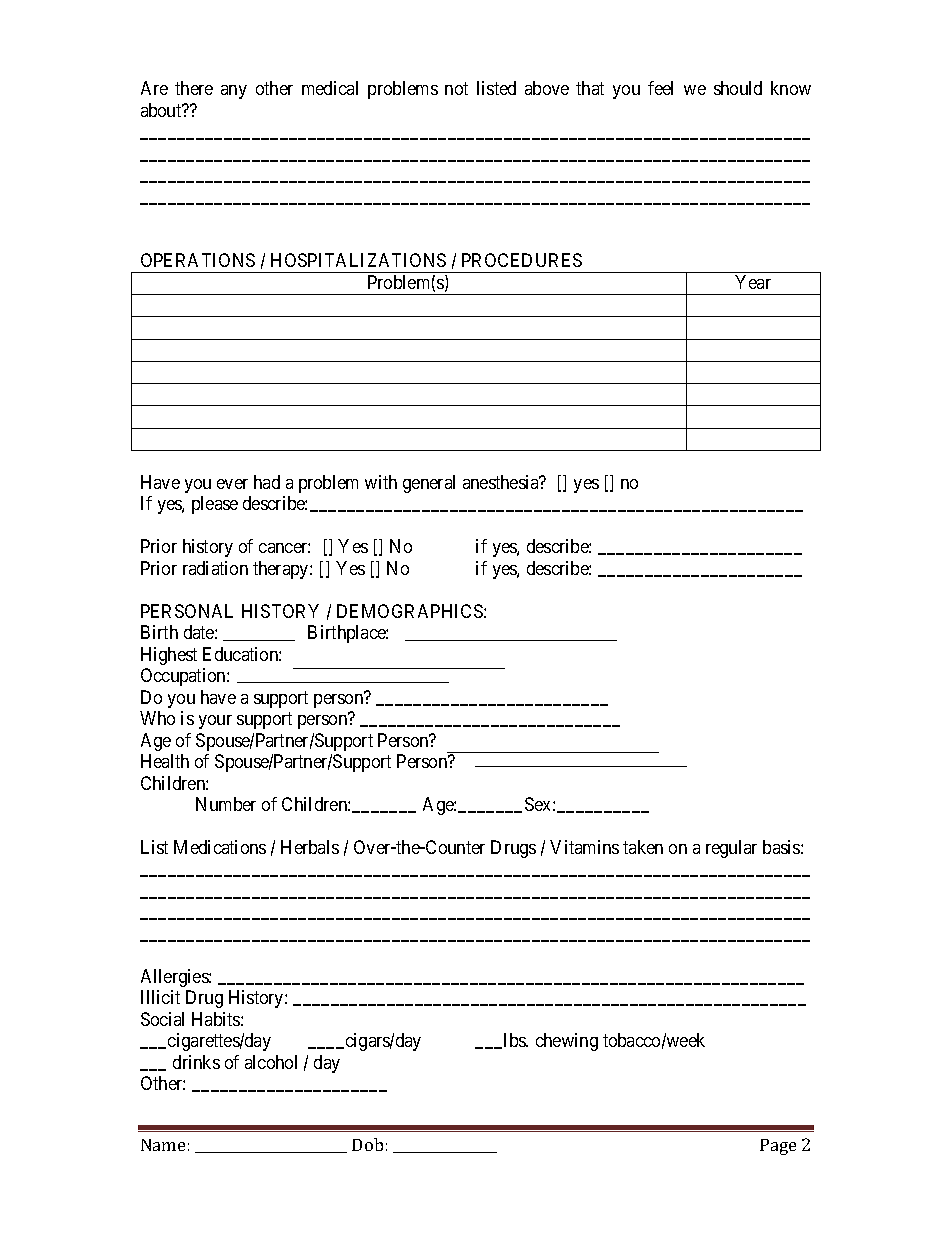  What do you see at coordinates (584, 847) in the screenshot?
I see `Vitamins` at bounding box center [584, 847].
